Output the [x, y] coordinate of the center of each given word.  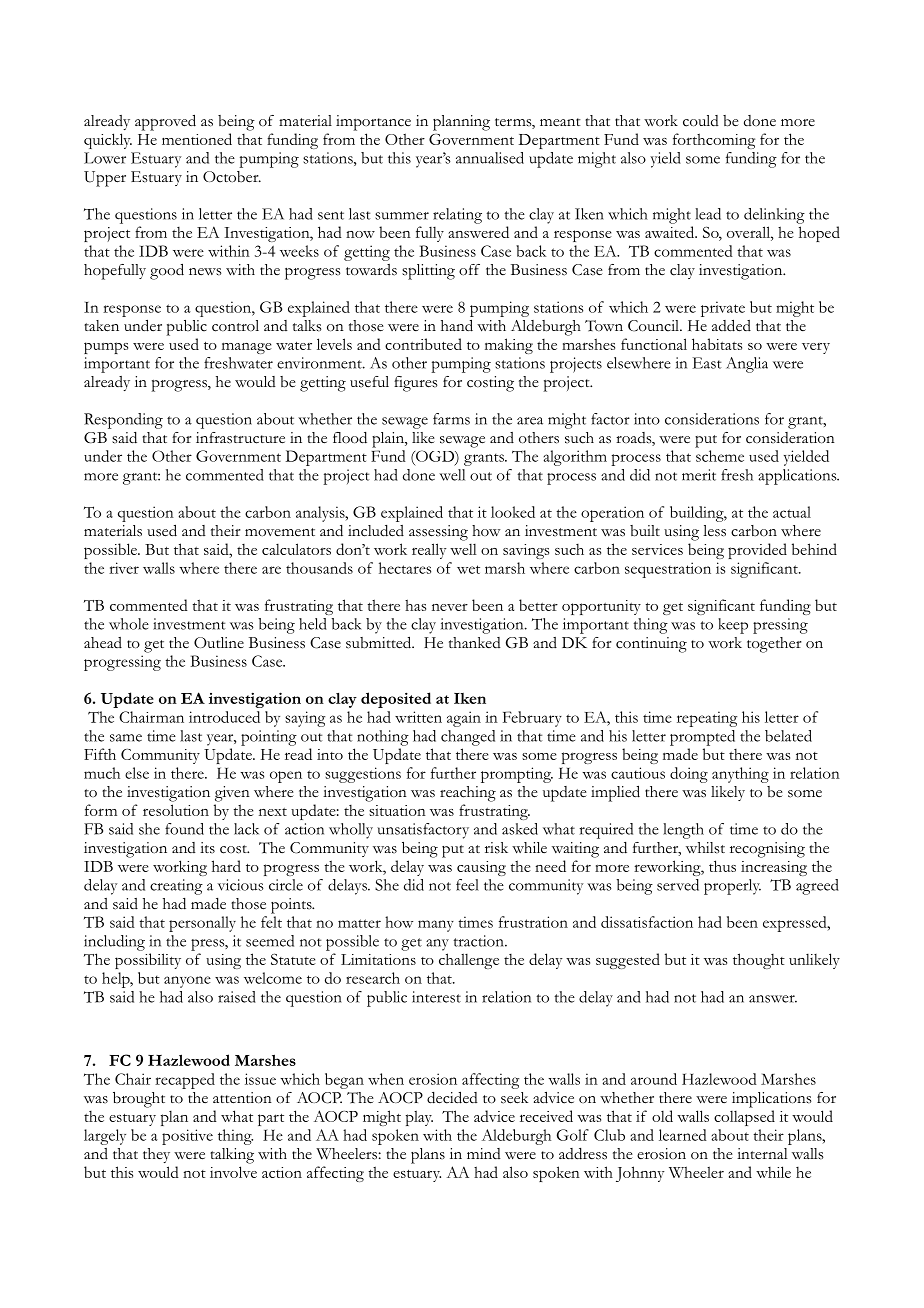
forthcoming [714, 141]
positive [187, 1137]
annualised [490, 158]
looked [513, 512]
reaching [468, 794]
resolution [176, 810]
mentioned [197, 139]
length [683, 831]
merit [699, 475]
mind [484, 1153]
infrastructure [240, 438]
